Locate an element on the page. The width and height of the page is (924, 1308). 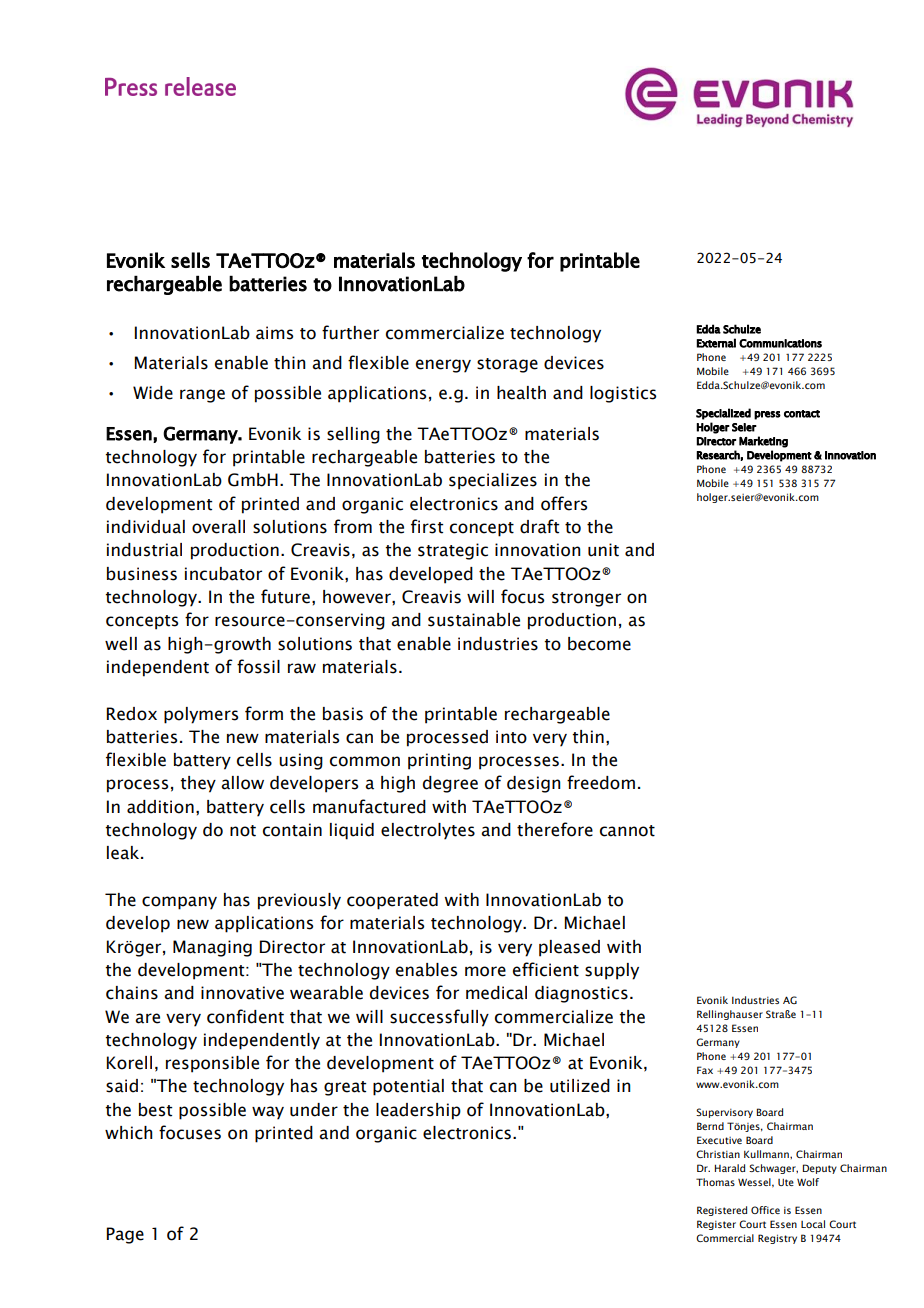
Fax is located at coordinates (705, 1070).
